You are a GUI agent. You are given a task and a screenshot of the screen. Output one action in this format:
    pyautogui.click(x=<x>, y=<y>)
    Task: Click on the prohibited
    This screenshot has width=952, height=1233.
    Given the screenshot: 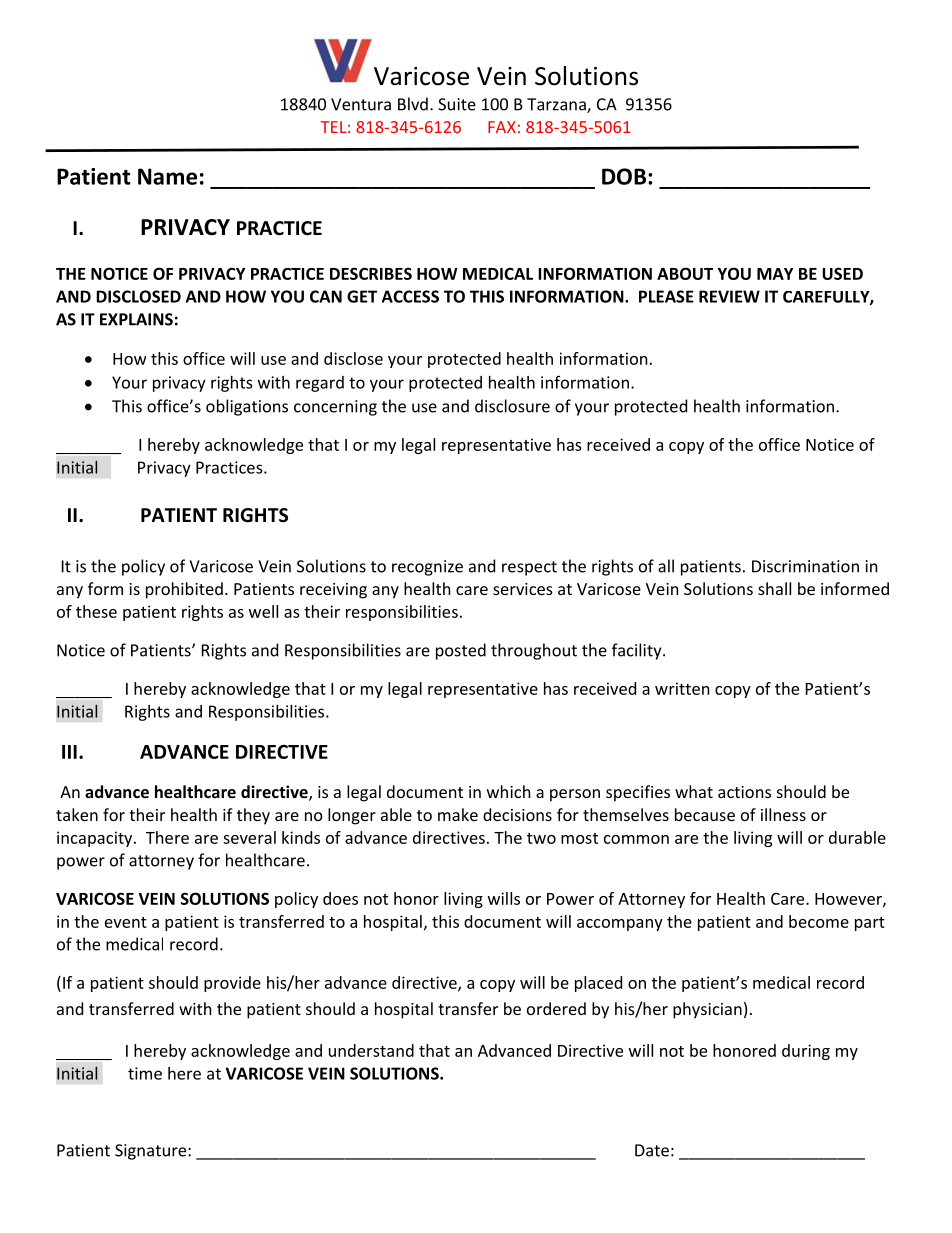 What is the action you would take?
    pyautogui.click(x=184, y=590)
